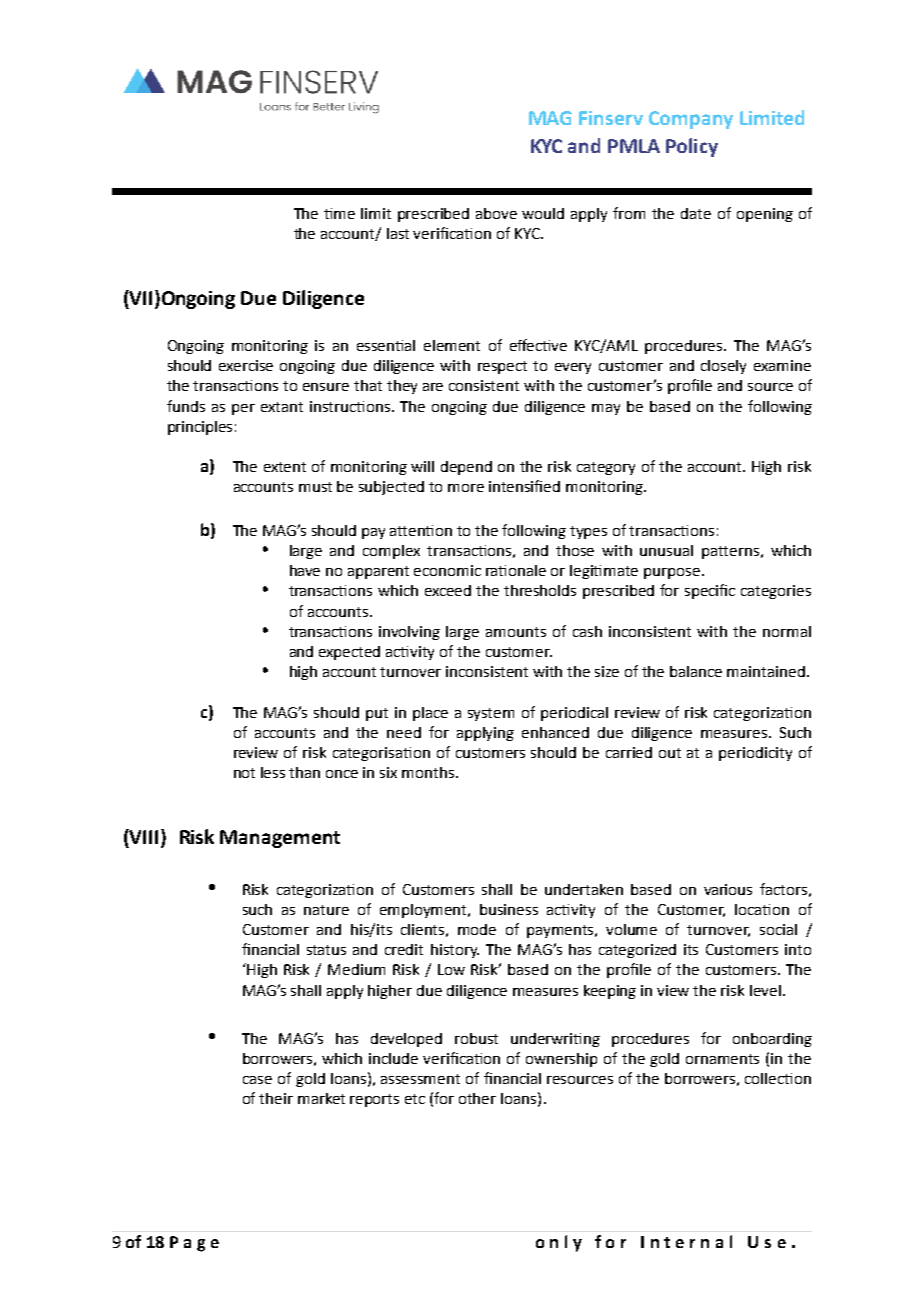  What do you see at coordinates (276, 1098) in the page?
I see `their` at bounding box center [276, 1098].
